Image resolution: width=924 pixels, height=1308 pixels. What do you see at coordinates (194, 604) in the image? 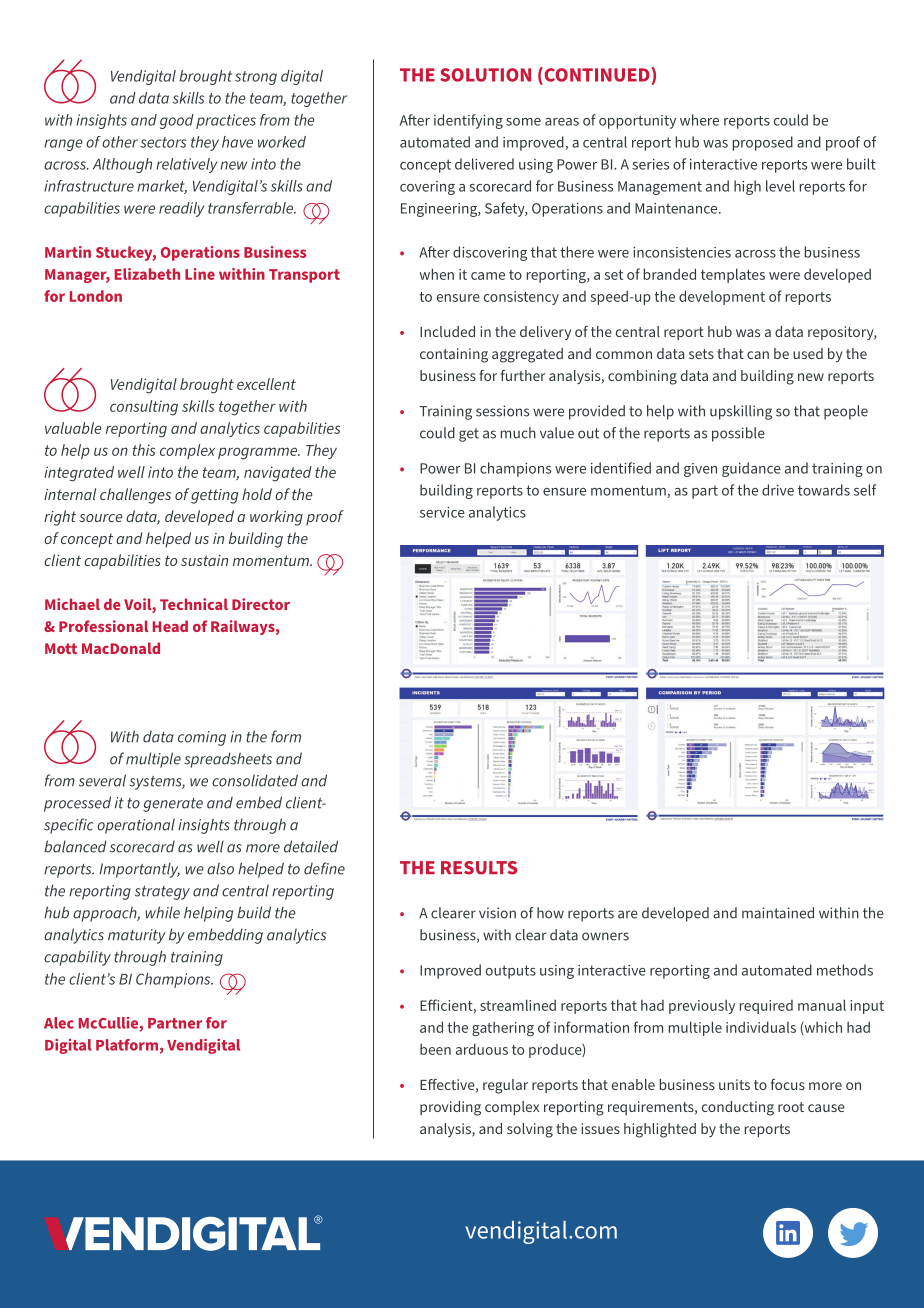
I see `Technical` at bounding box center [194, 604].
